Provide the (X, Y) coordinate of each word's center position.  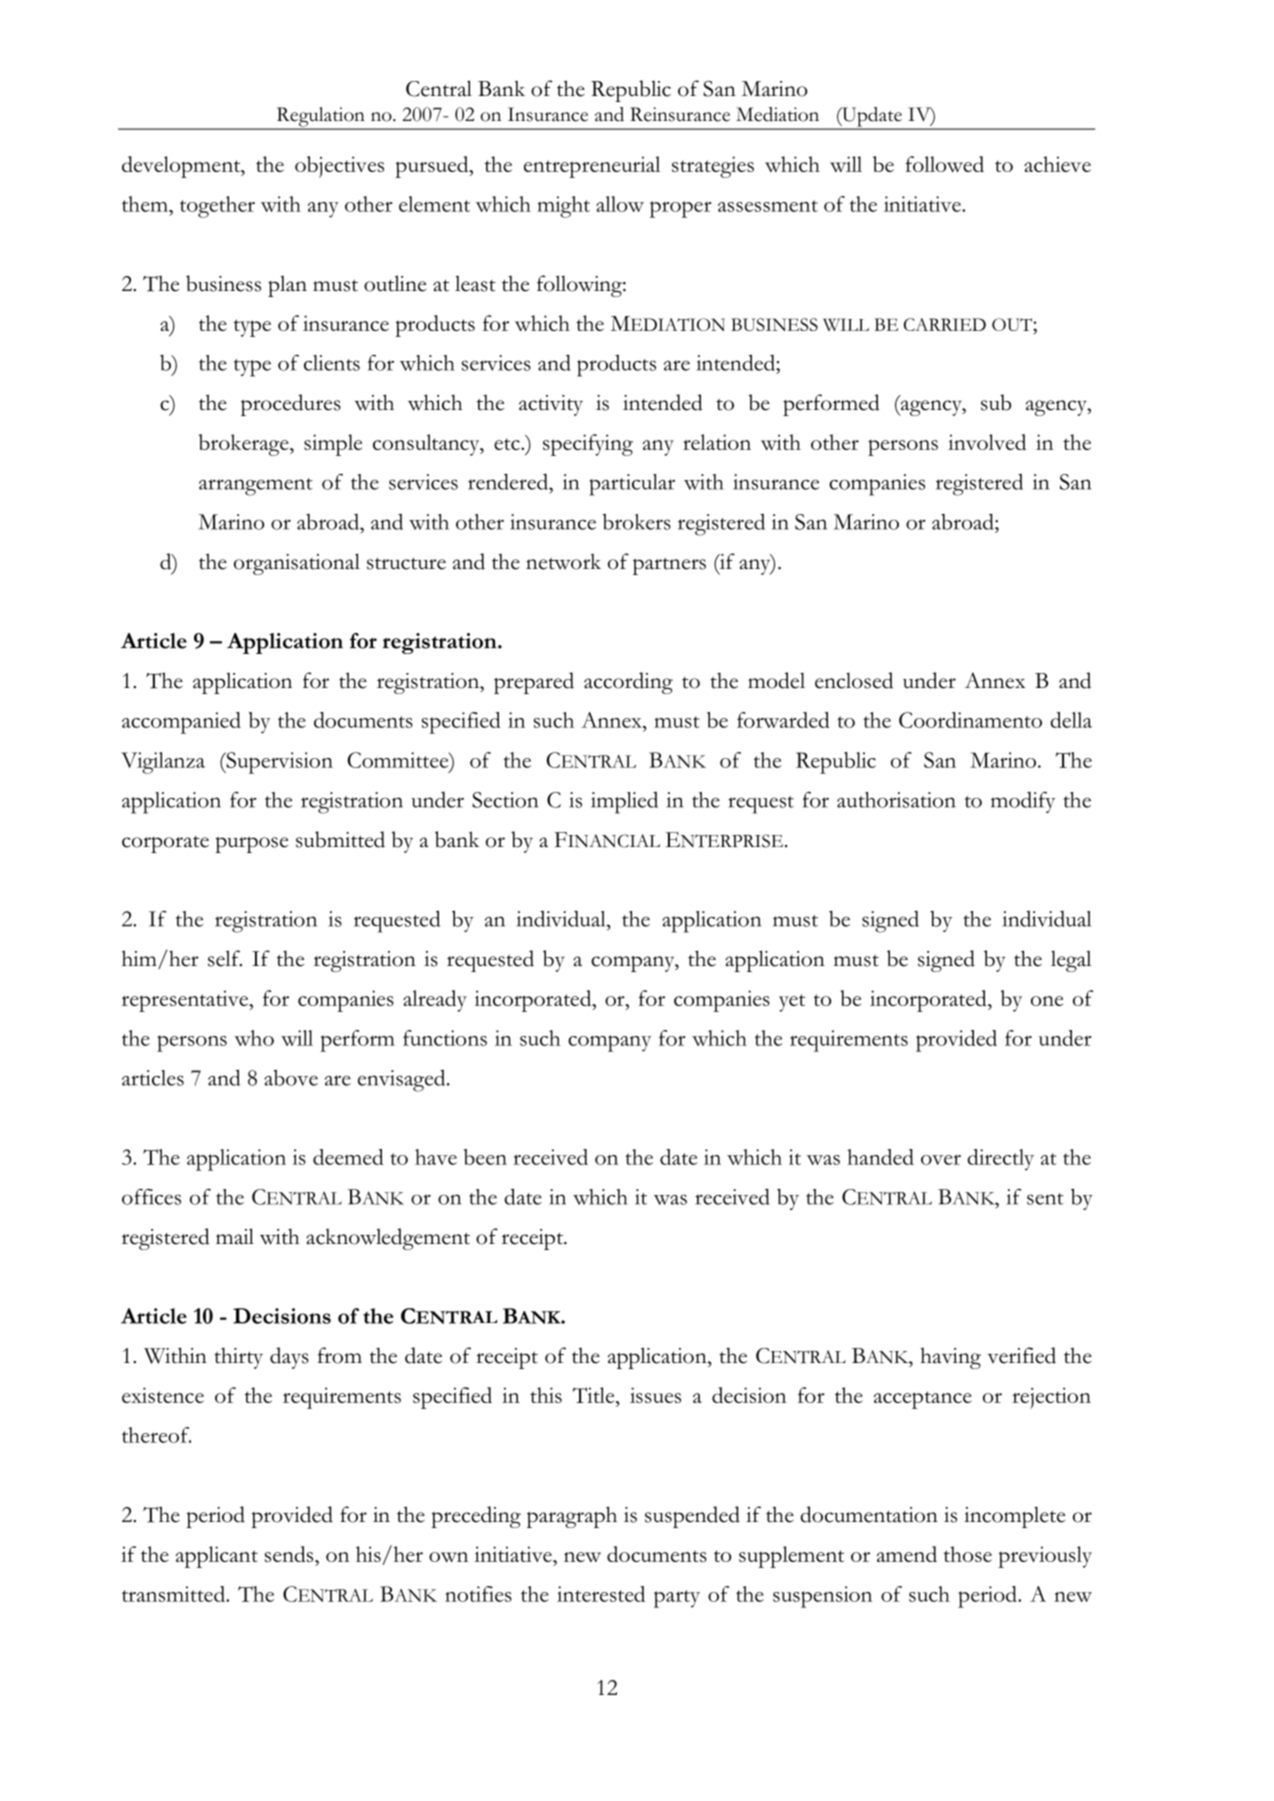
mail (235, 1236)
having (950, 1358)
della (1071, 720)
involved (987, 442)
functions (445, 1038)
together (217, 207)
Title (594, 1395)
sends (290, 1554)
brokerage (245, 445)
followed (945, 164)
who (254, 1038)
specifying (588, 445)
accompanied (181, 723)
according (628, 683)
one (1047, 1001)
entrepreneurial (592, 167)
